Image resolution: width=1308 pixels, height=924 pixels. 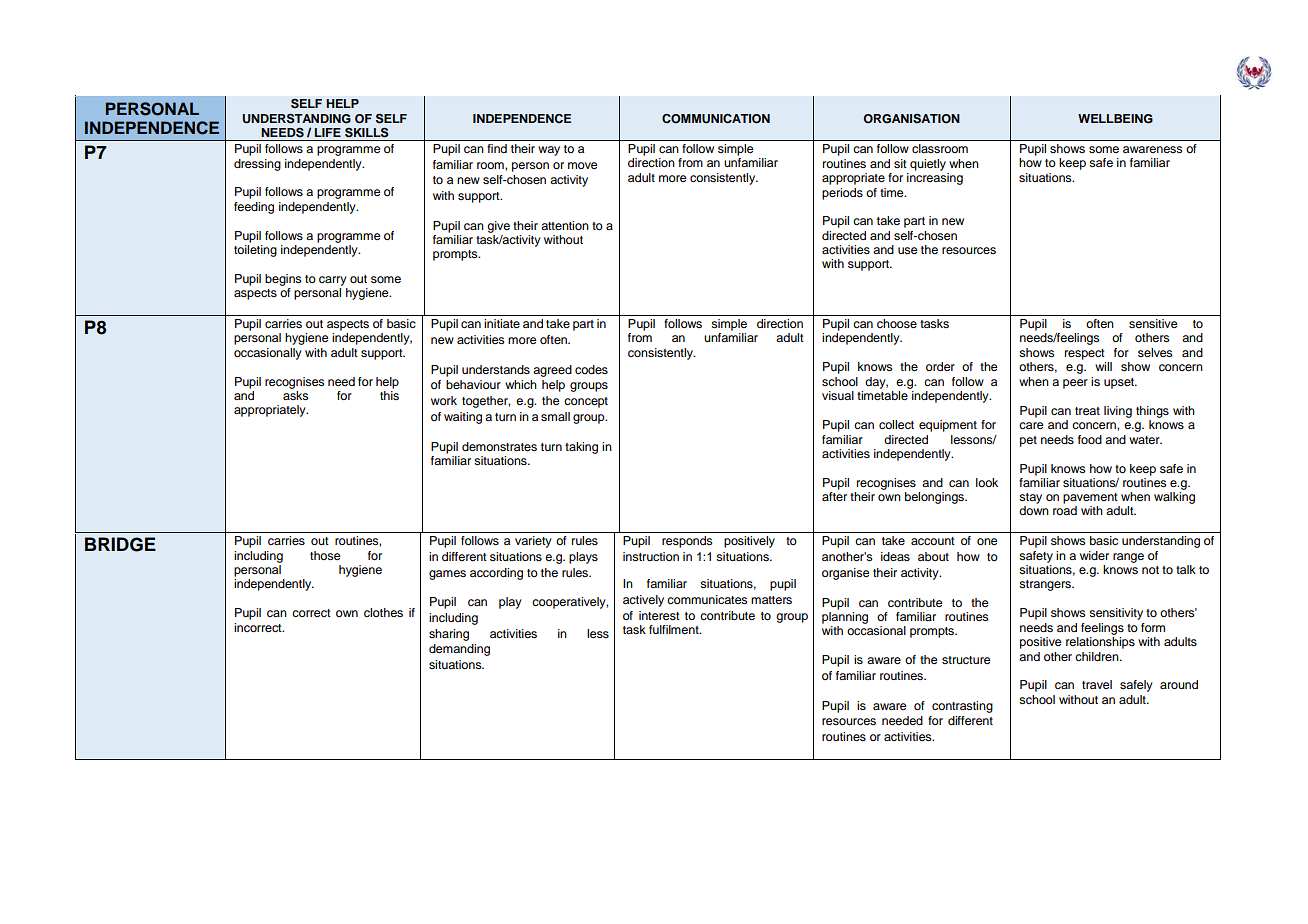 I want to click on attention, so click(x=565, y=225).
